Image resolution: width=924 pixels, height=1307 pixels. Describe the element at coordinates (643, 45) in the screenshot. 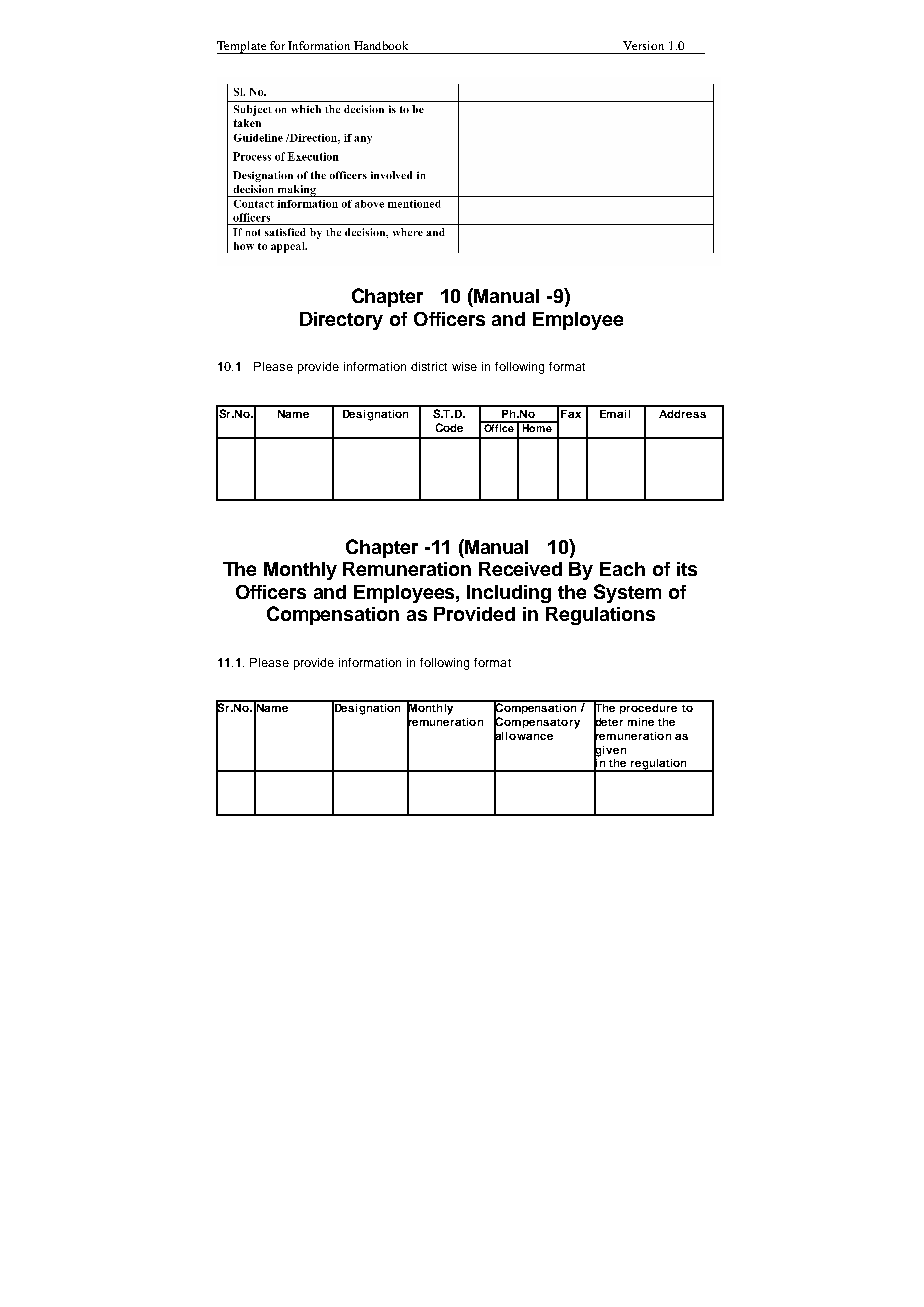

I see `Version` at that location.
